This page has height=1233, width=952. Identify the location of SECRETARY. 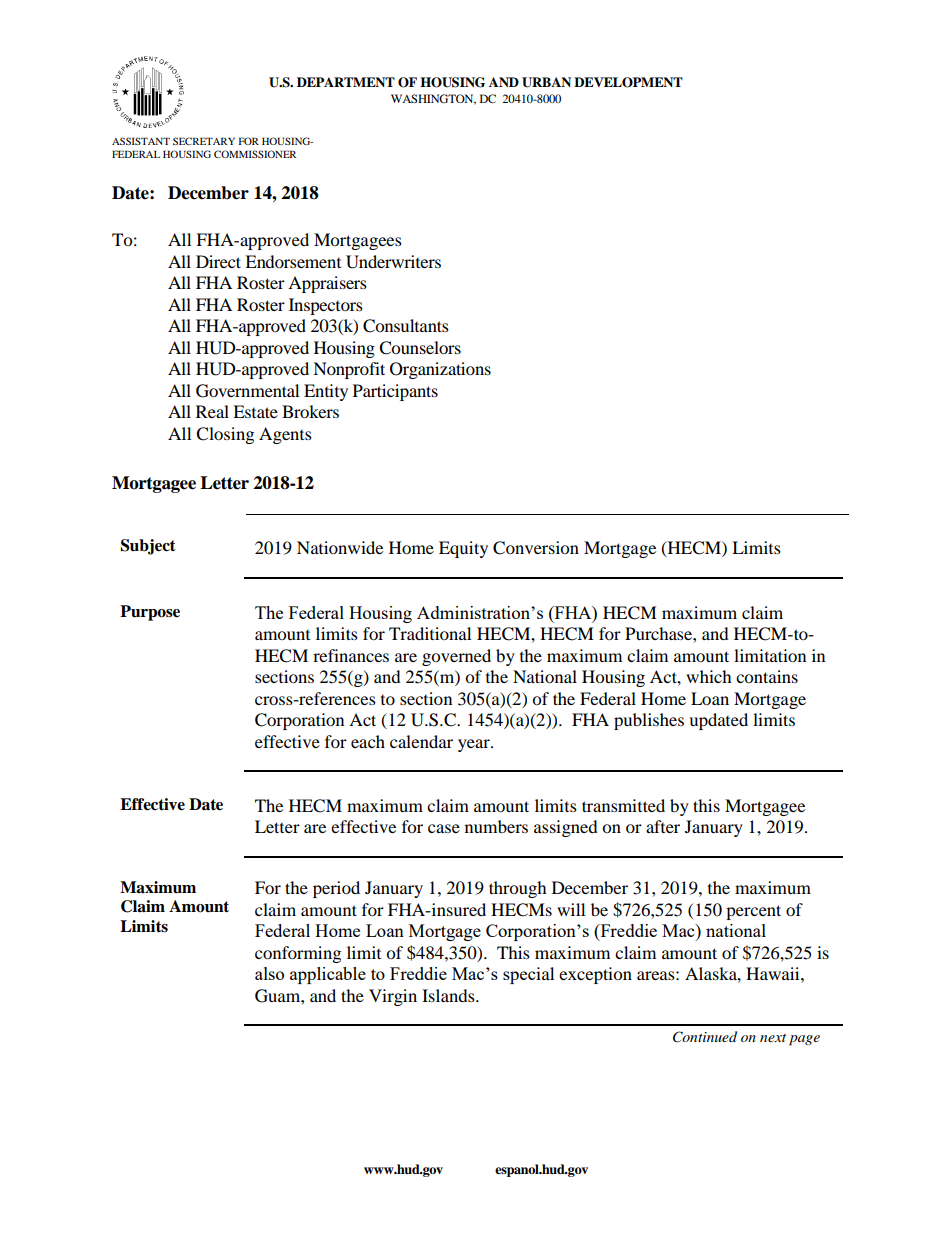
(204, 141).
